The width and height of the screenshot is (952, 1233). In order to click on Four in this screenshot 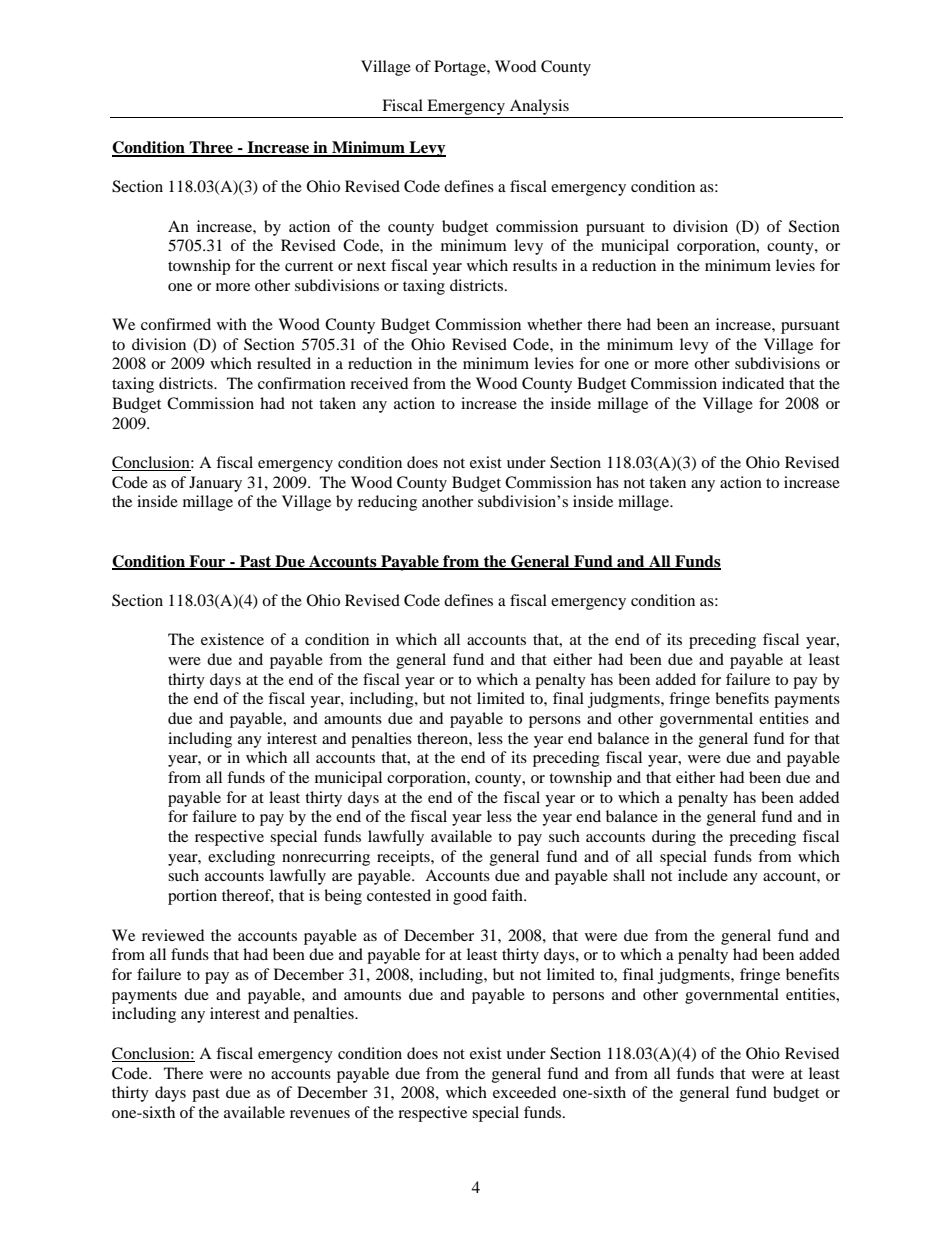, I will do `click(207, 562)`.
